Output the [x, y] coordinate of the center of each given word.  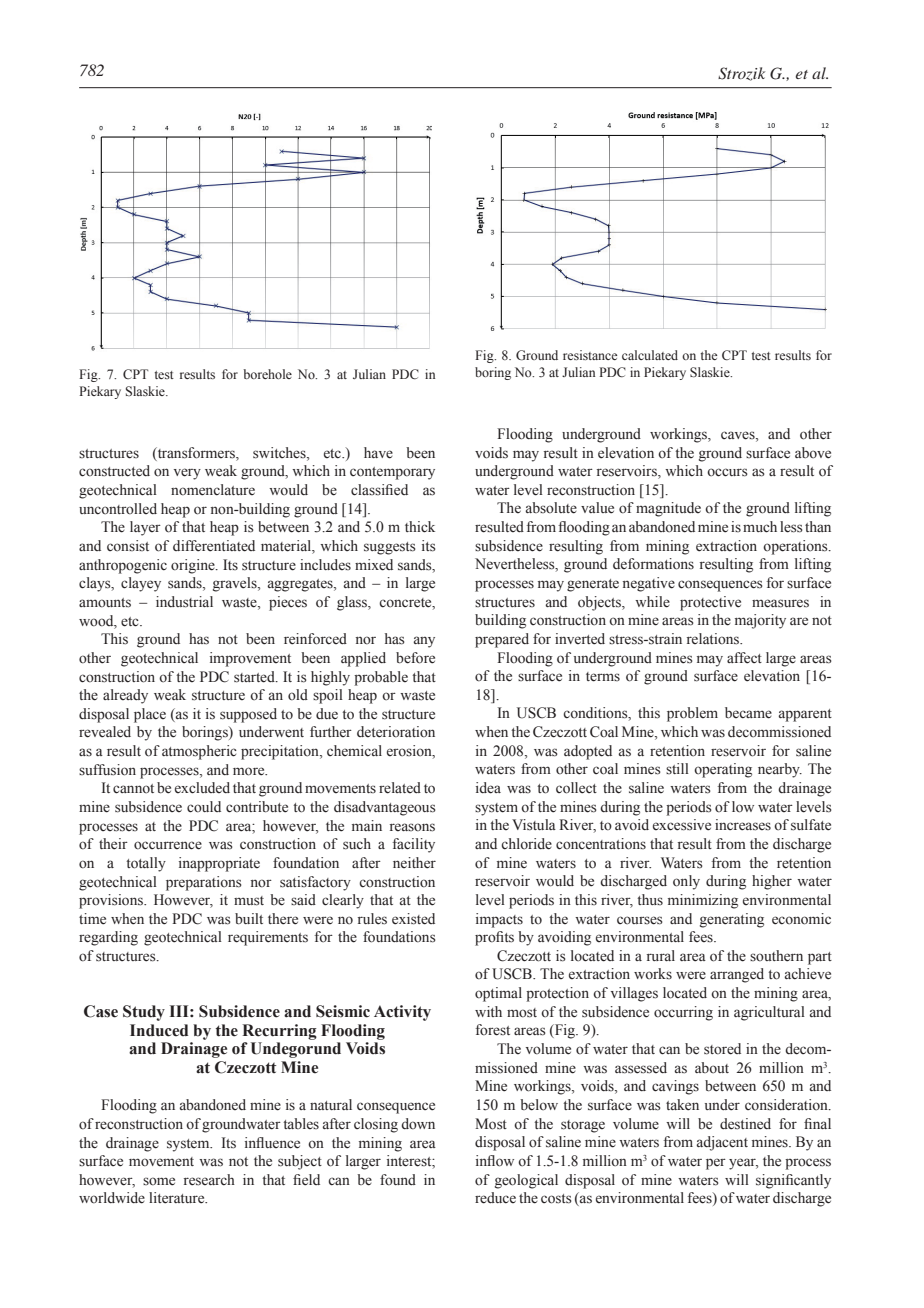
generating [732, 920]
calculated [650, 355]
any [424, 642]
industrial [184, 602]
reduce [495, 1198]
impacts [499, 920]
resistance [590, 355]
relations [714, 639]
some [159, 1181]
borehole [267, 374]
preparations [204, 883]
